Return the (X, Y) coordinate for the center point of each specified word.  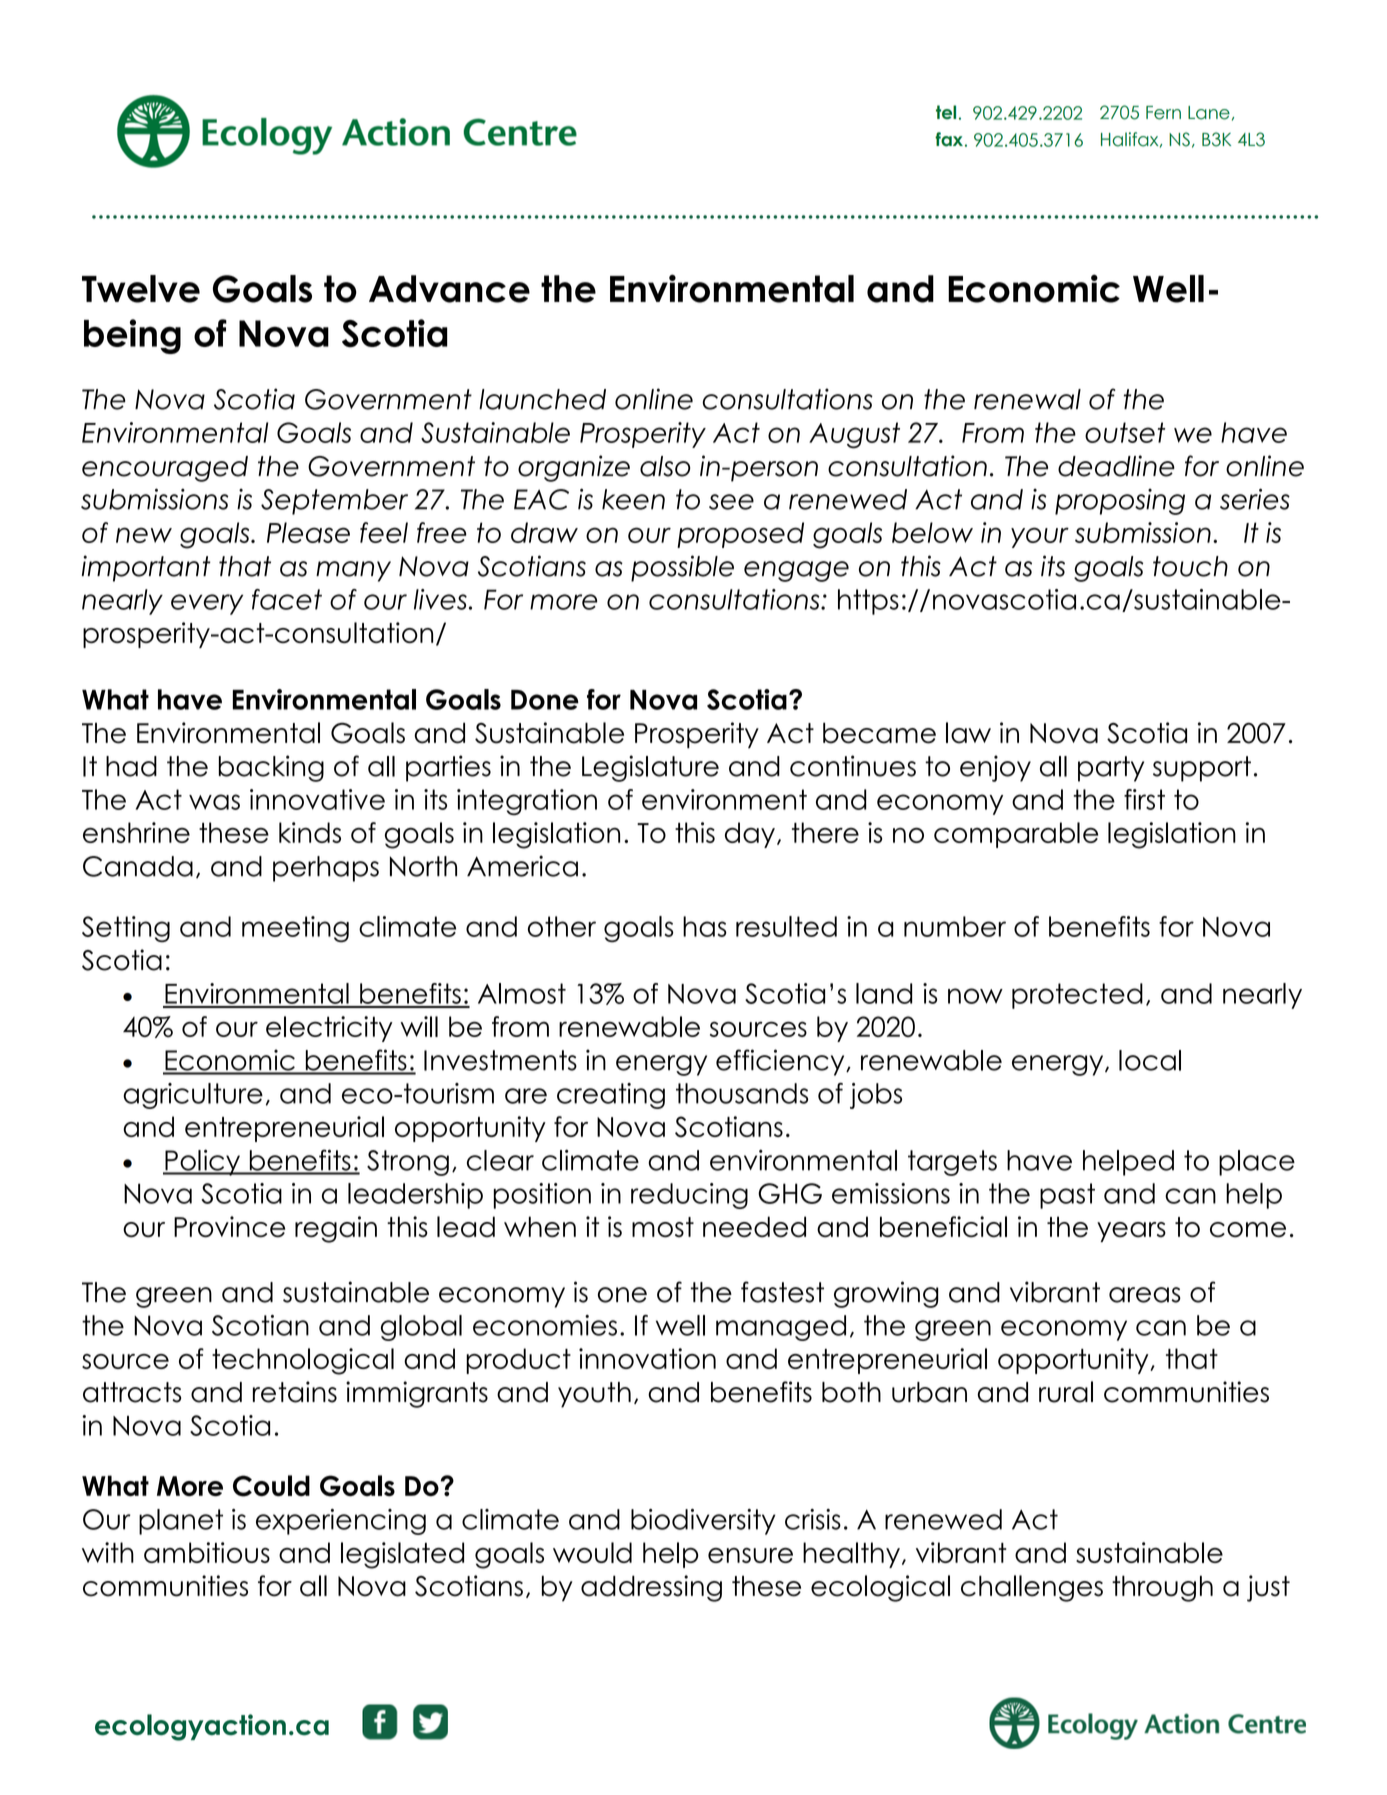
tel (946, 112)
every (207, 604)
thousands (742, 1093)
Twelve (141, 289)
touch (1190, 566)
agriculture (193, 1096)
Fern (1163, 113)
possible (682, 568)
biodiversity (703, 1522)
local (1150, 1060)
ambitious (207, 1552)
